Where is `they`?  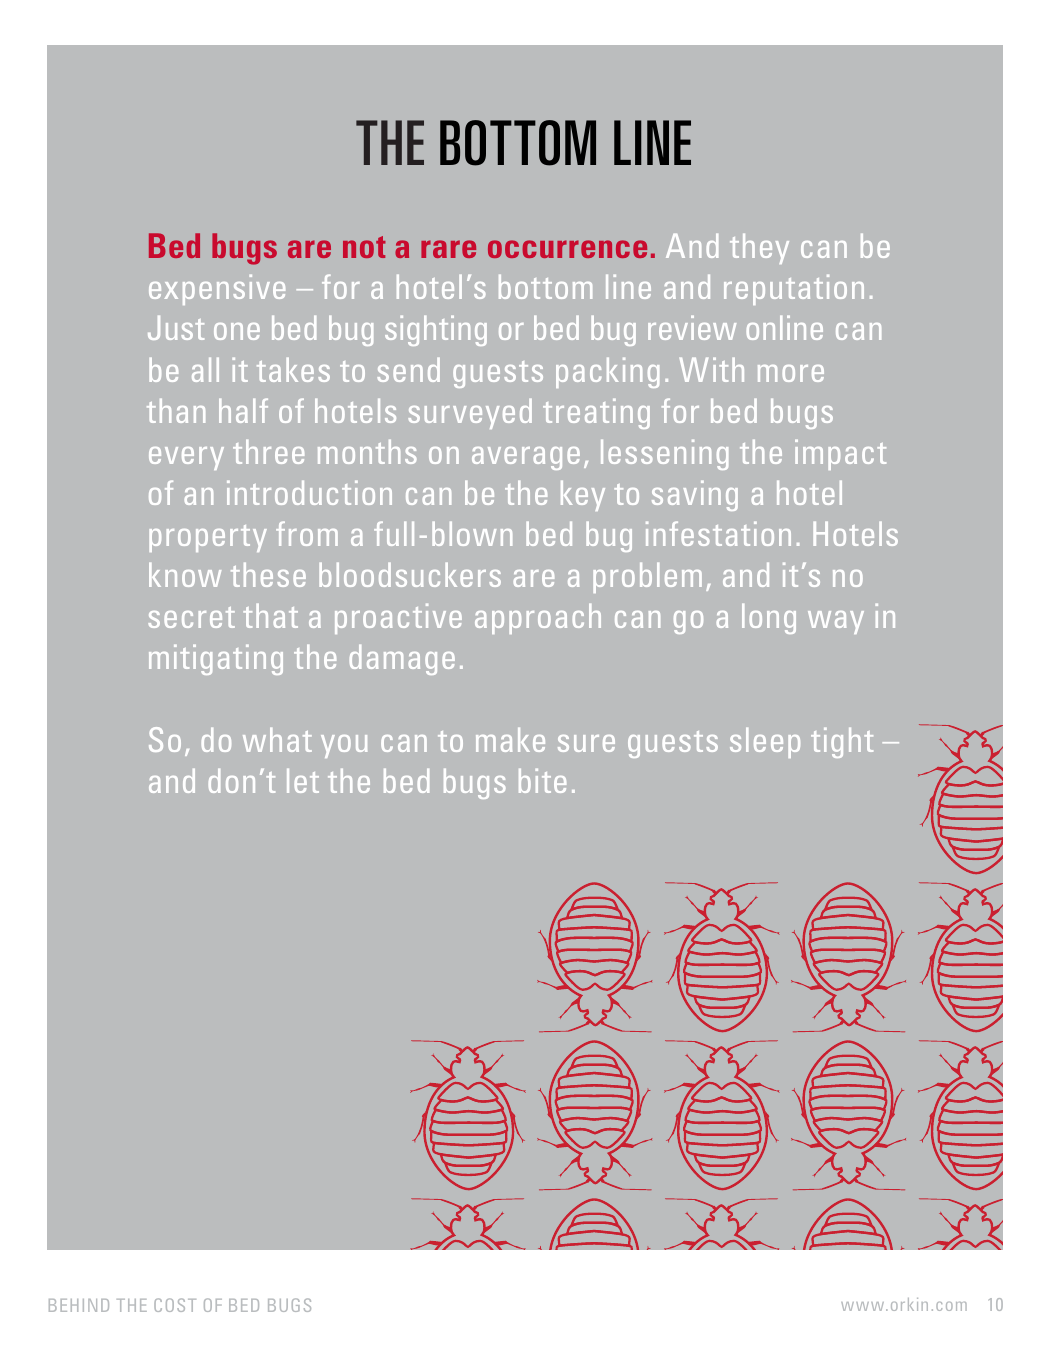
they is located at coordinates (759, 249).
